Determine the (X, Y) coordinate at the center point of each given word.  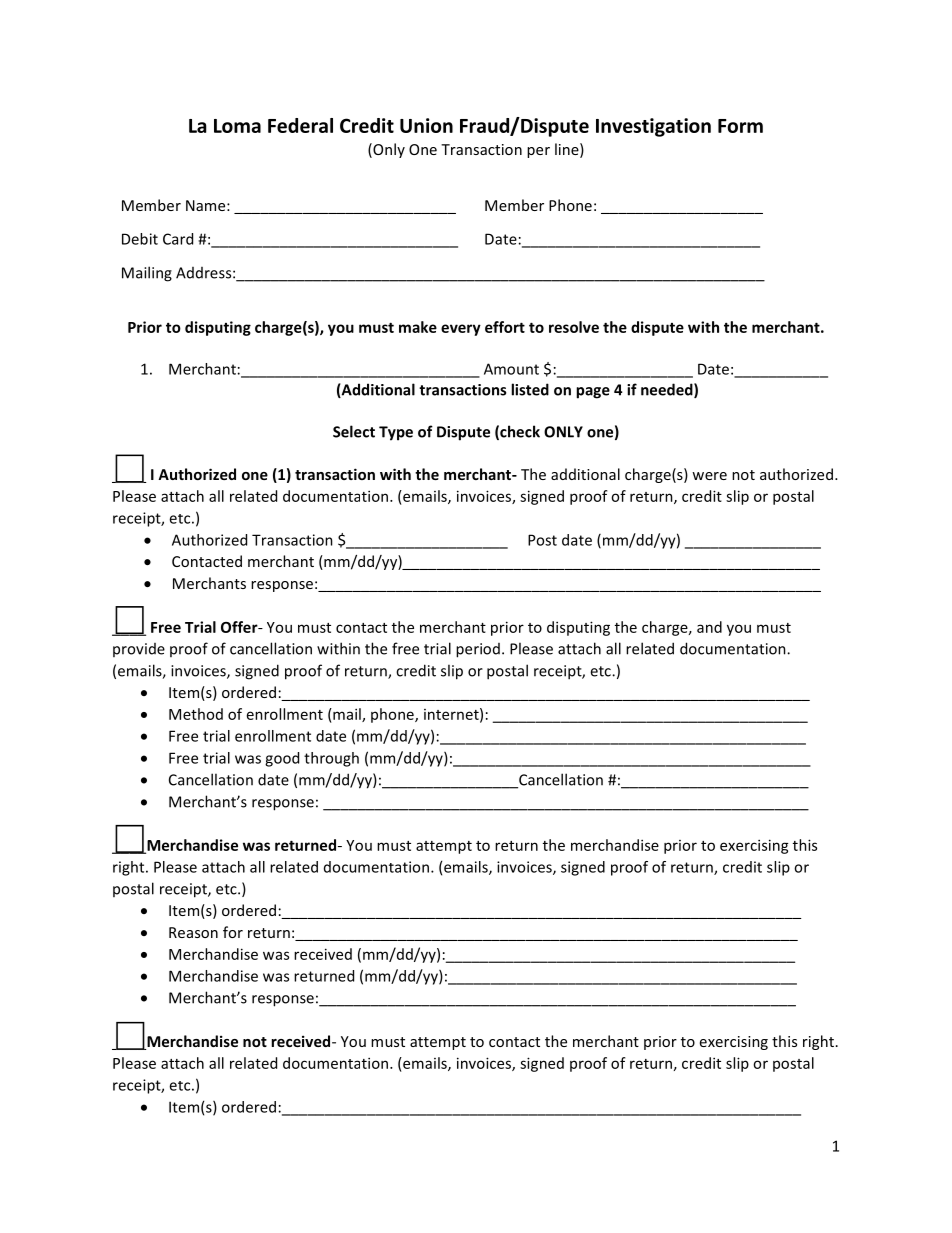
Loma (237, 126)
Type (396, 433)
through (331, 759)
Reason (193, 932)
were (709, 476)
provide (139, 650)
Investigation (653, 127)
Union (426, 125)
